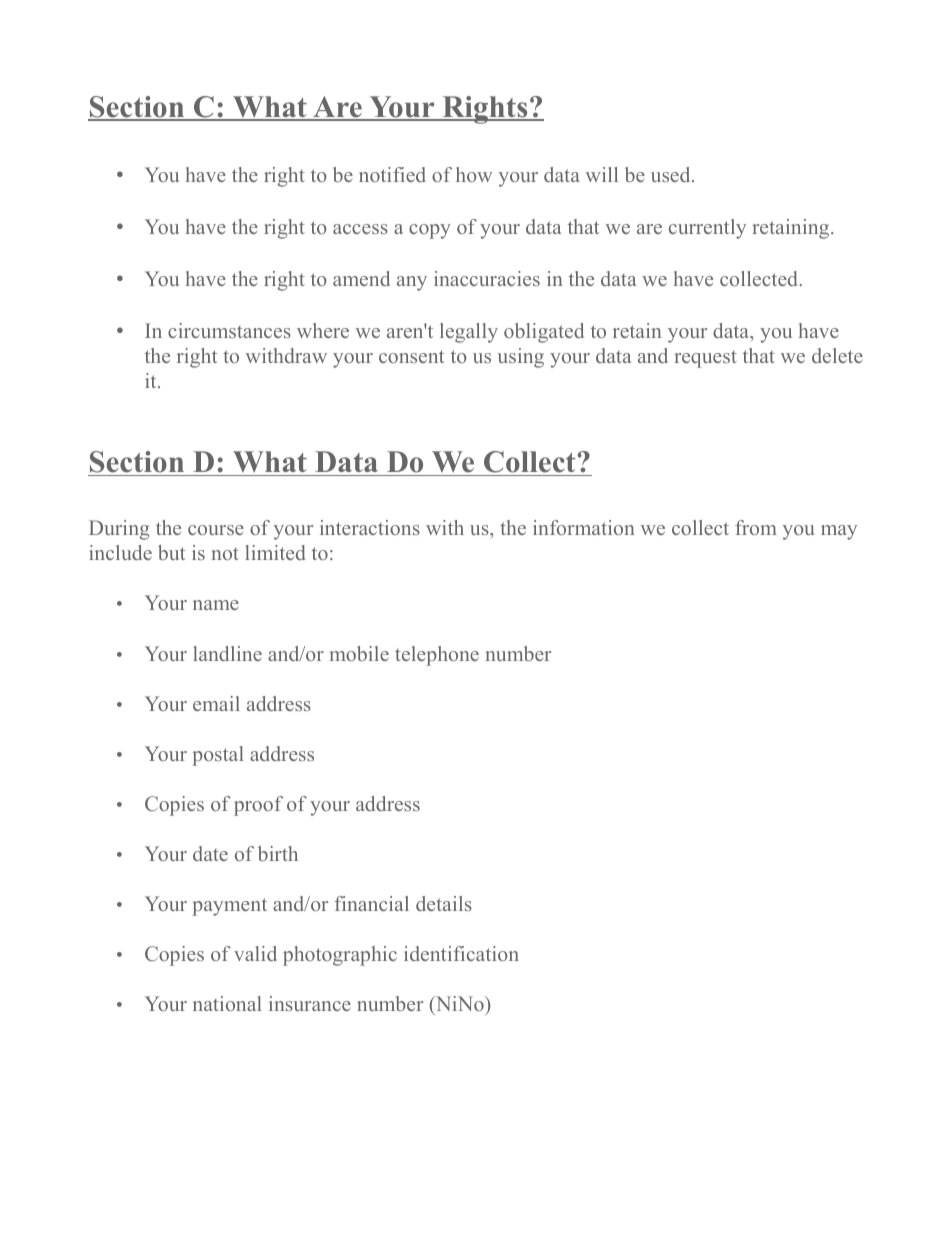  I want to click on name, so click(216, 605).
